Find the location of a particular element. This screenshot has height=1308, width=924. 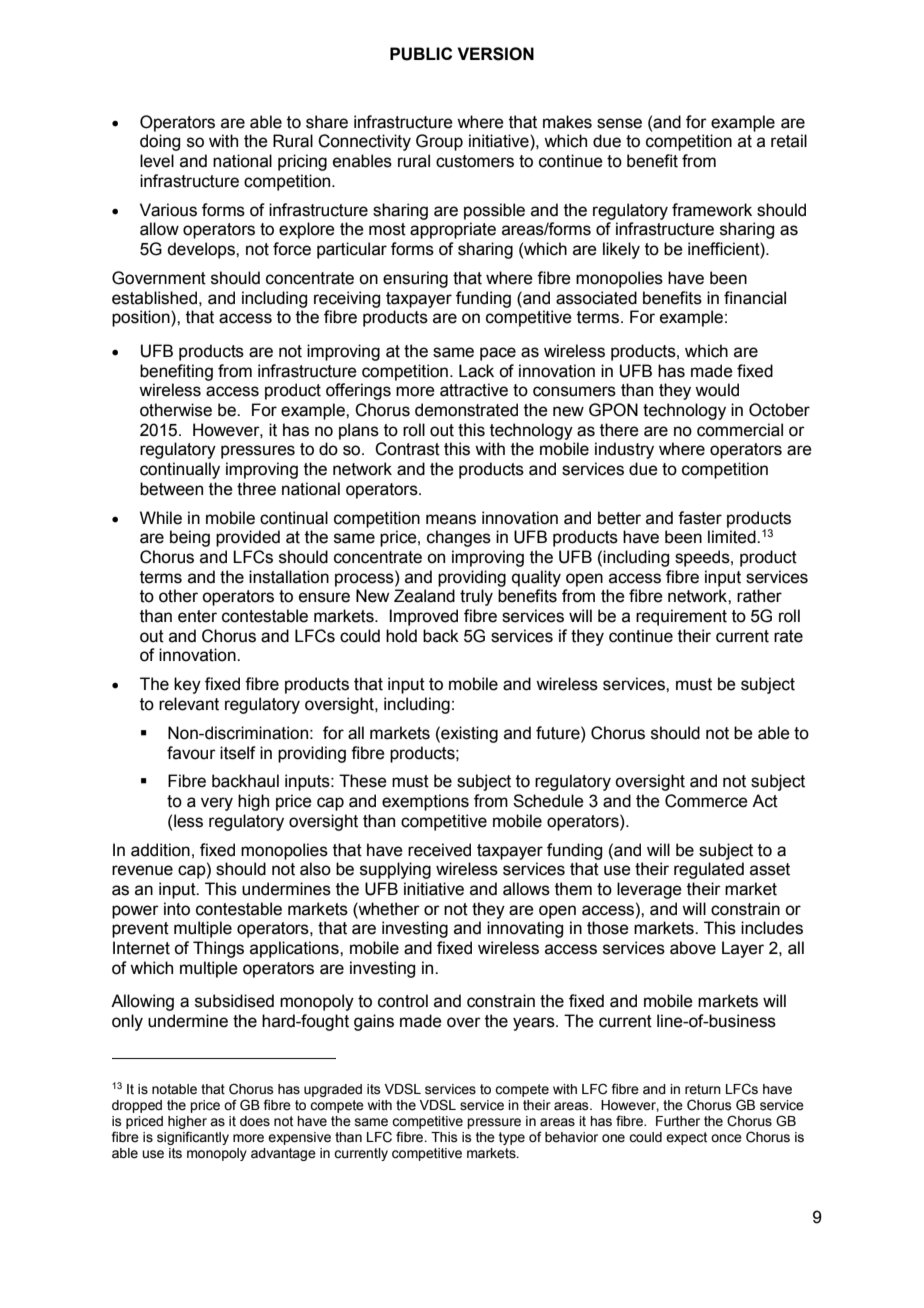

sense is located at coordinates (619, 123).
